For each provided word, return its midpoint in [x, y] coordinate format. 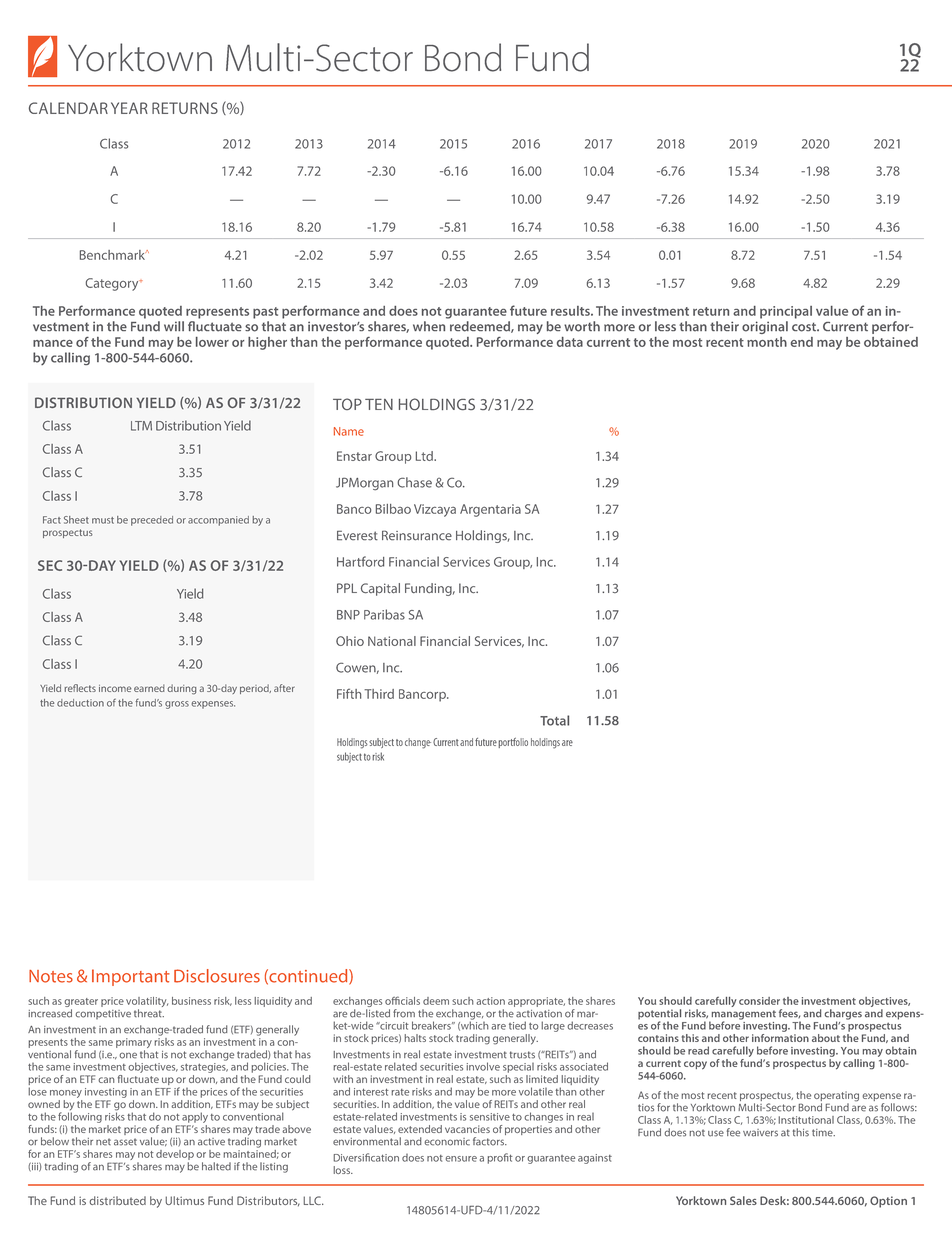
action [490, 1001]
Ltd [425, 456]
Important [131, 977]
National [392, 641]
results [571, 311]
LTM [141, 426]
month [767, 342]
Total [554, 720]
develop [175, 1155]
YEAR [129, 108]
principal [786, 312]
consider [759, 1001]
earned [149, 688]
